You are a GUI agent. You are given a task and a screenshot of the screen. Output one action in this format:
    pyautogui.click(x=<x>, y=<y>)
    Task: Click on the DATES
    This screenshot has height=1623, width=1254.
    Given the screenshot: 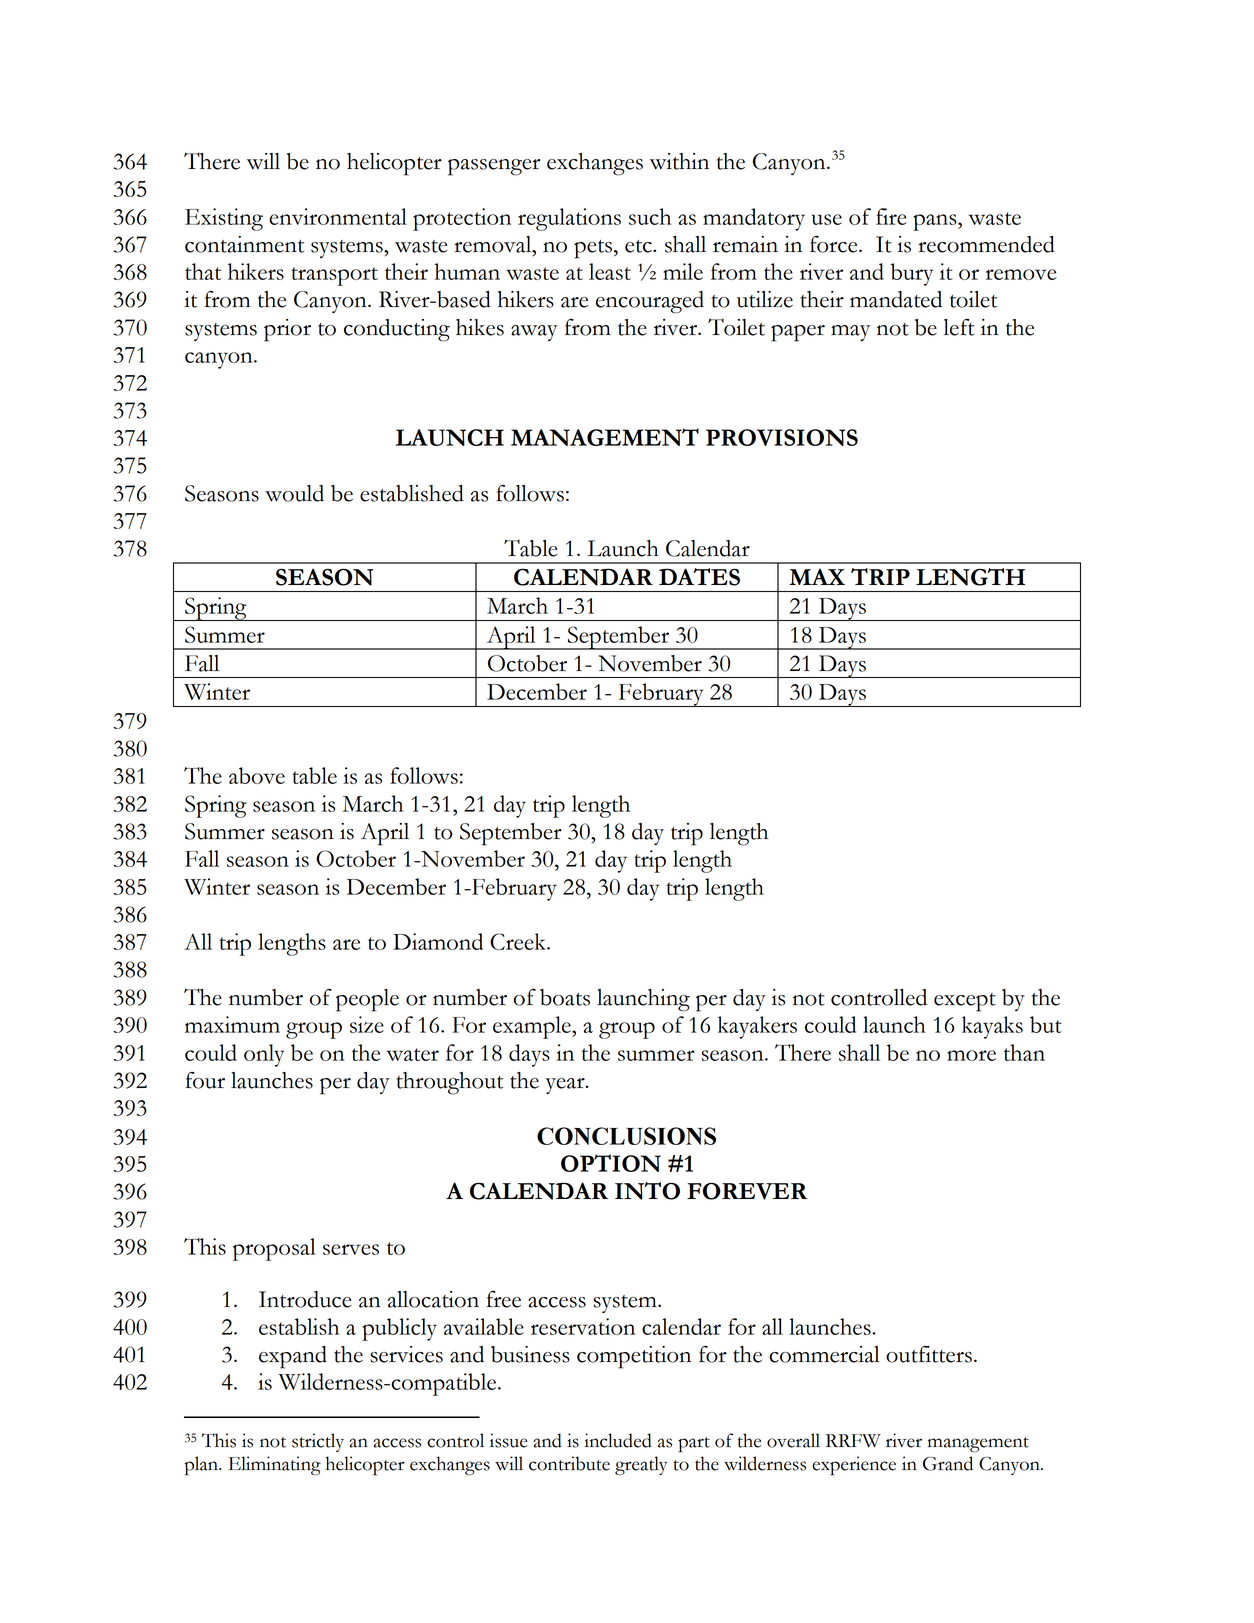 What is the action you would take?
    pyautogui.click(x=699, y=577)
